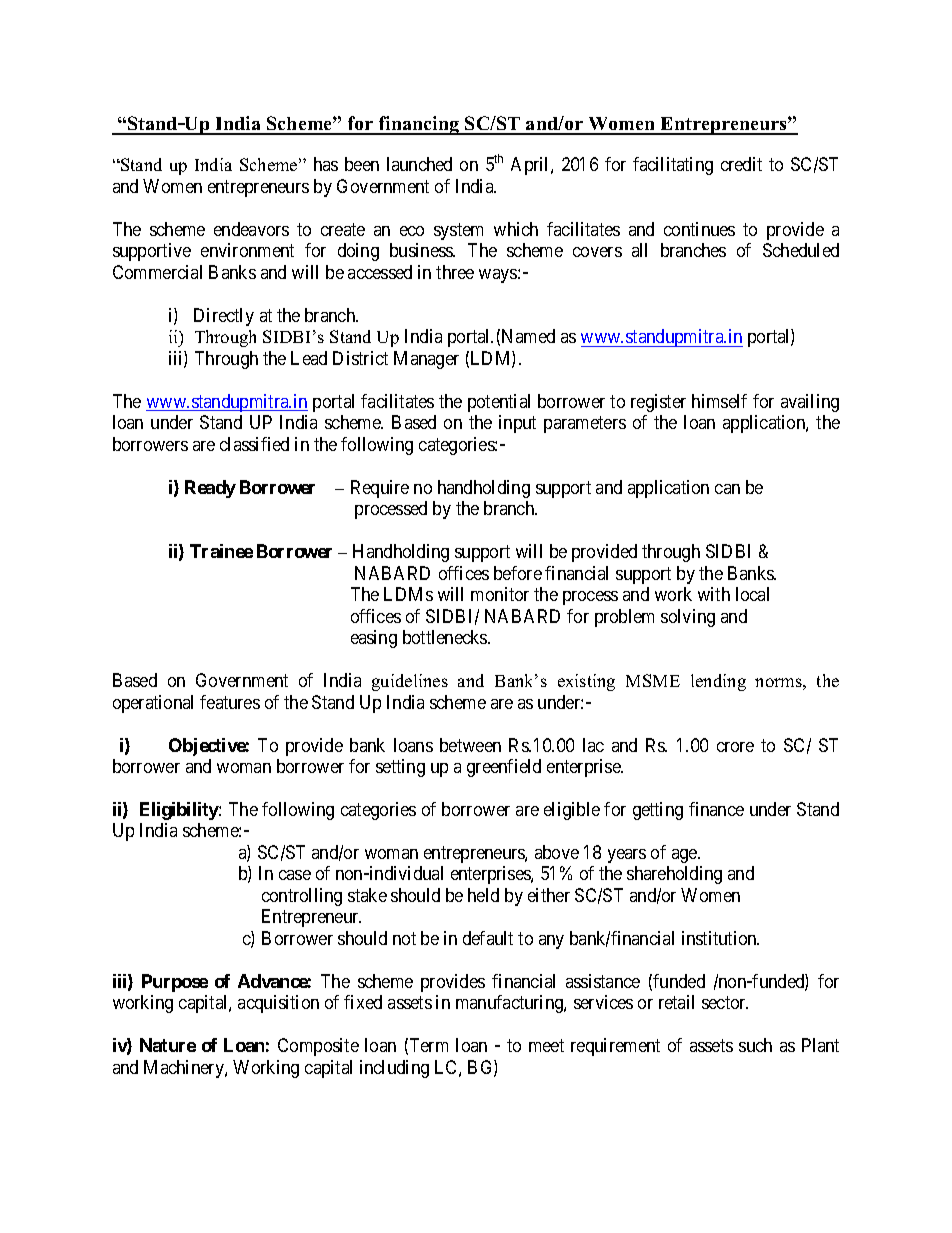  What do you see at coordinates (221, 551) in the screenshot?
I see `Trainee` at bounding box center [221, 551].
